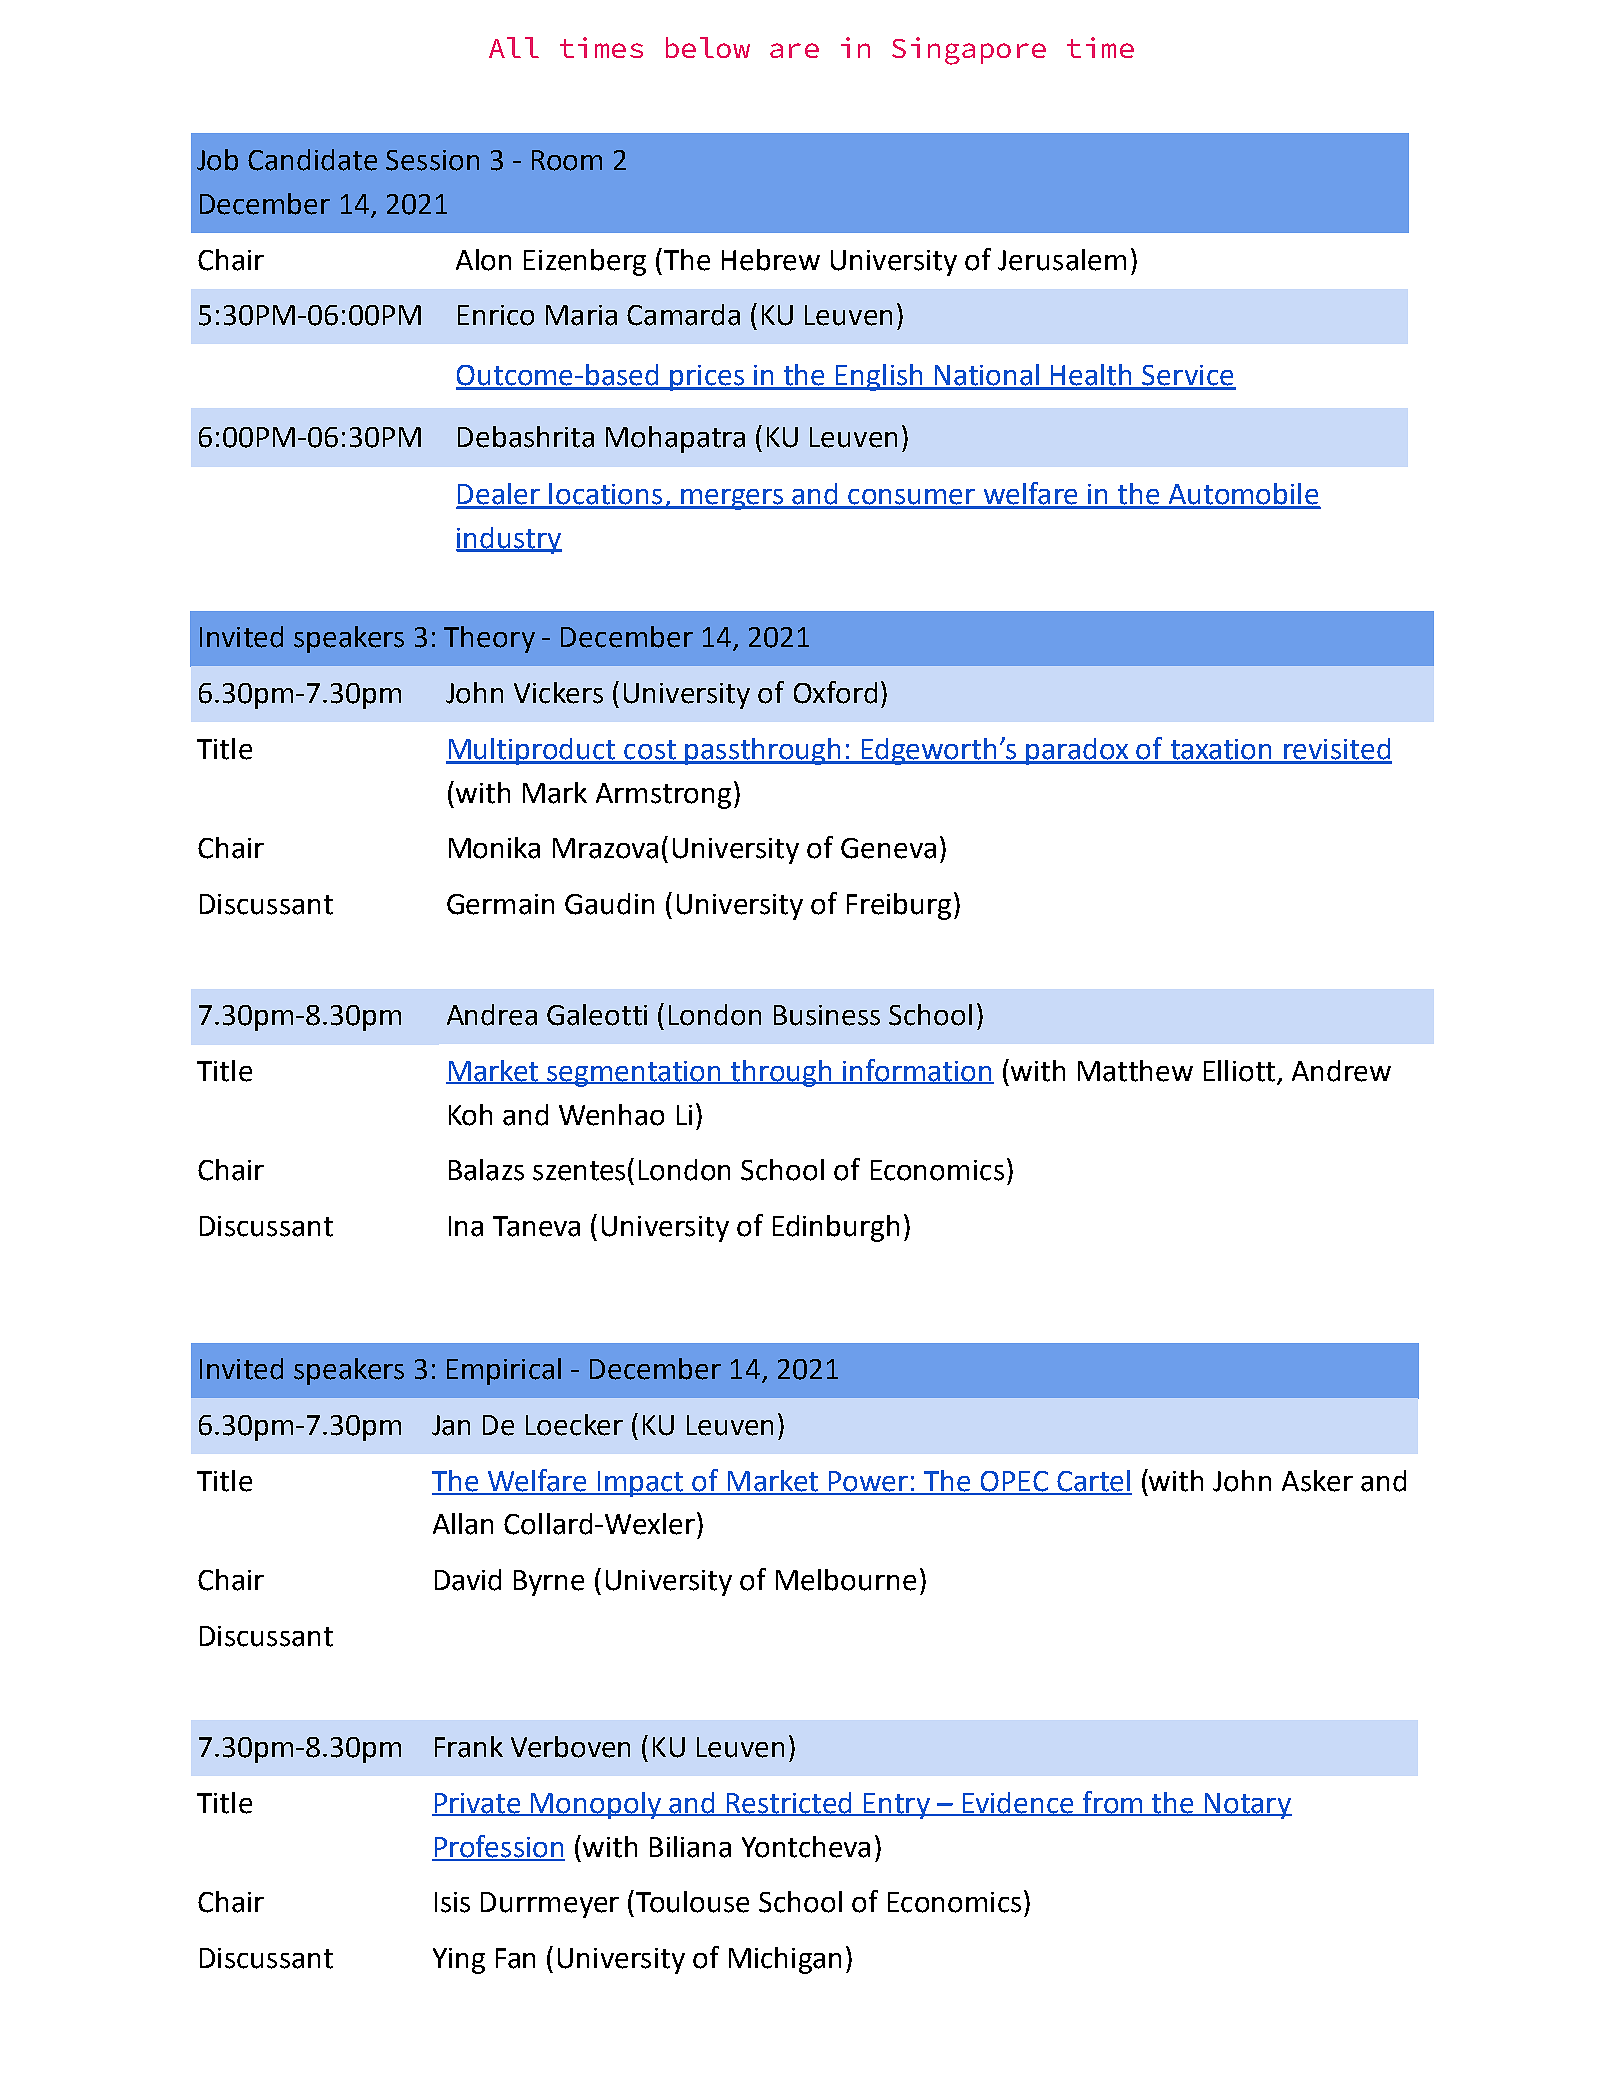 The height and width of the page is (2100, 1623). Describe the element at coordinates (1247, 1806) in the page. I see `Notary` at that location.
